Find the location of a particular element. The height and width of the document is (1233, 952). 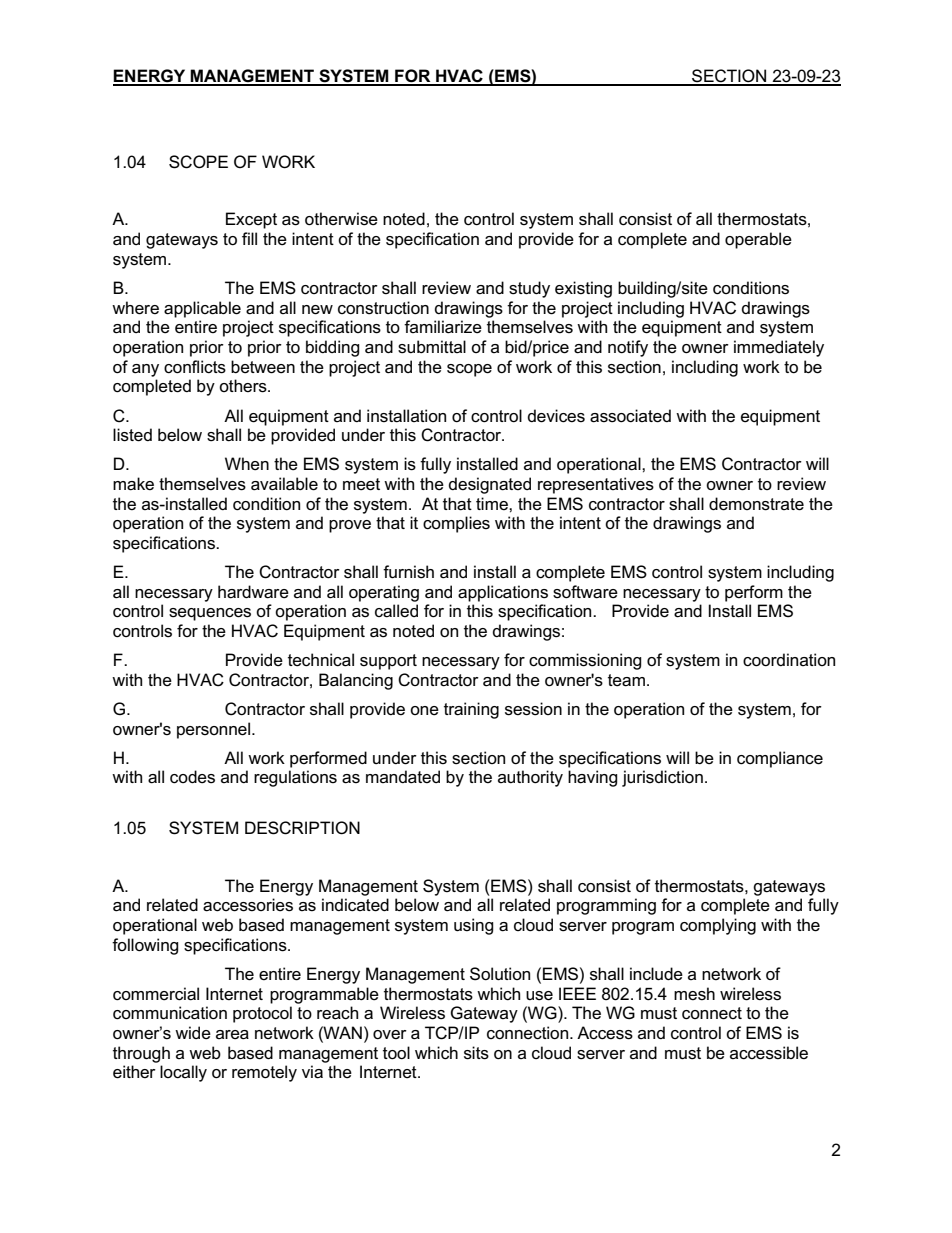

area is located at coordinates (232, 1035).
